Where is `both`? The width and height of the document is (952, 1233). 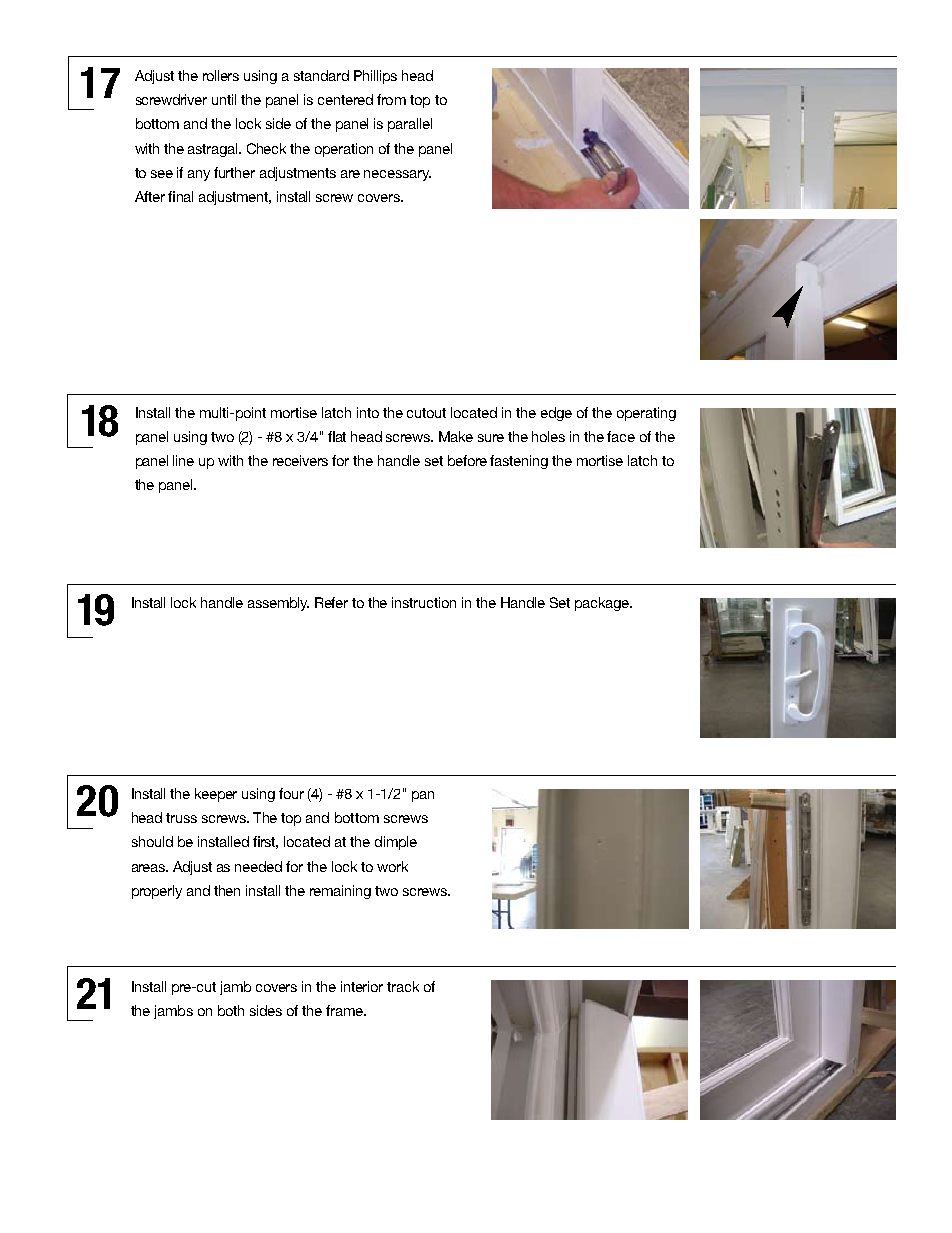 both is located at coordinates (231, 1010).
